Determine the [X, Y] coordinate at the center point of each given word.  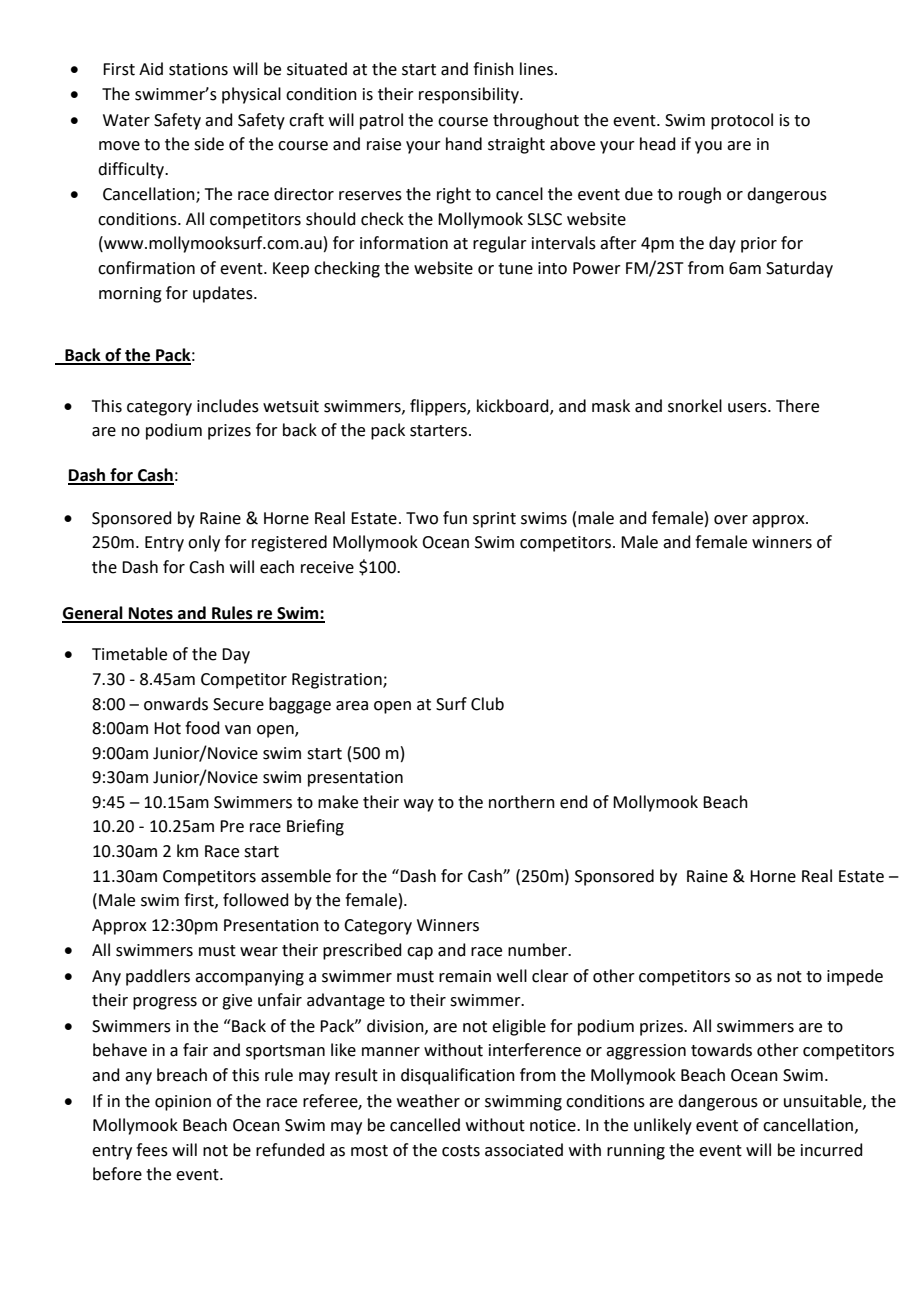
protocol [742, 121]
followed [256, 900]
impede [855, 977]
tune [515, 269]
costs [461, 1151]
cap [420, 953]
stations [198, 69]
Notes [151, 614]
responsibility [470, 95]
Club [487, 704]
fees [152, 1150]
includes [228, 406]
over [731, 520]
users [748, 408]
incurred [832, 1150]
